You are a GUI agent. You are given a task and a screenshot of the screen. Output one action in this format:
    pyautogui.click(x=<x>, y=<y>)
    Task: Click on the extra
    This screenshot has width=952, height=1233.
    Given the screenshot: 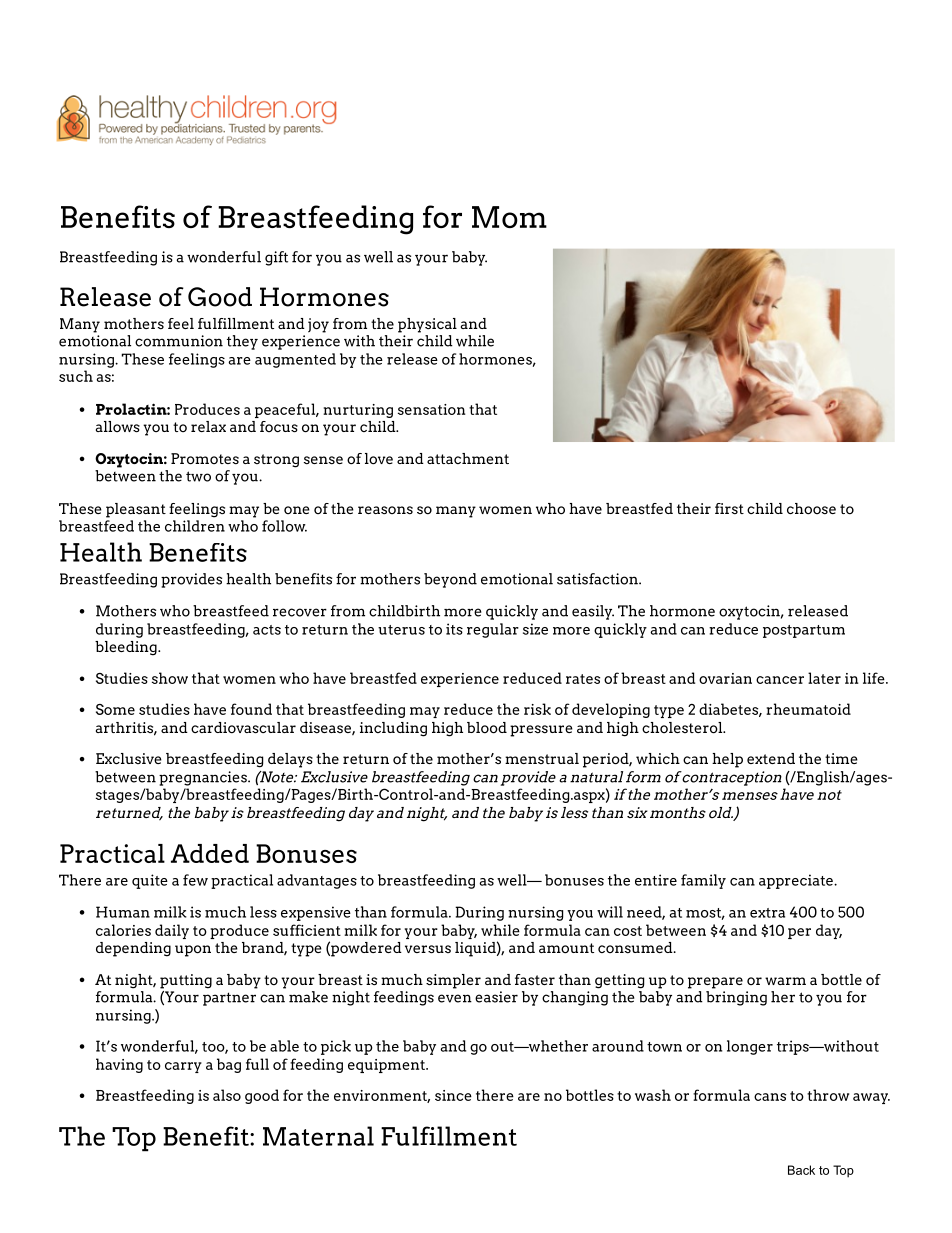 What is the action you would take?
    pyautogui.click(x=767, y=913)
